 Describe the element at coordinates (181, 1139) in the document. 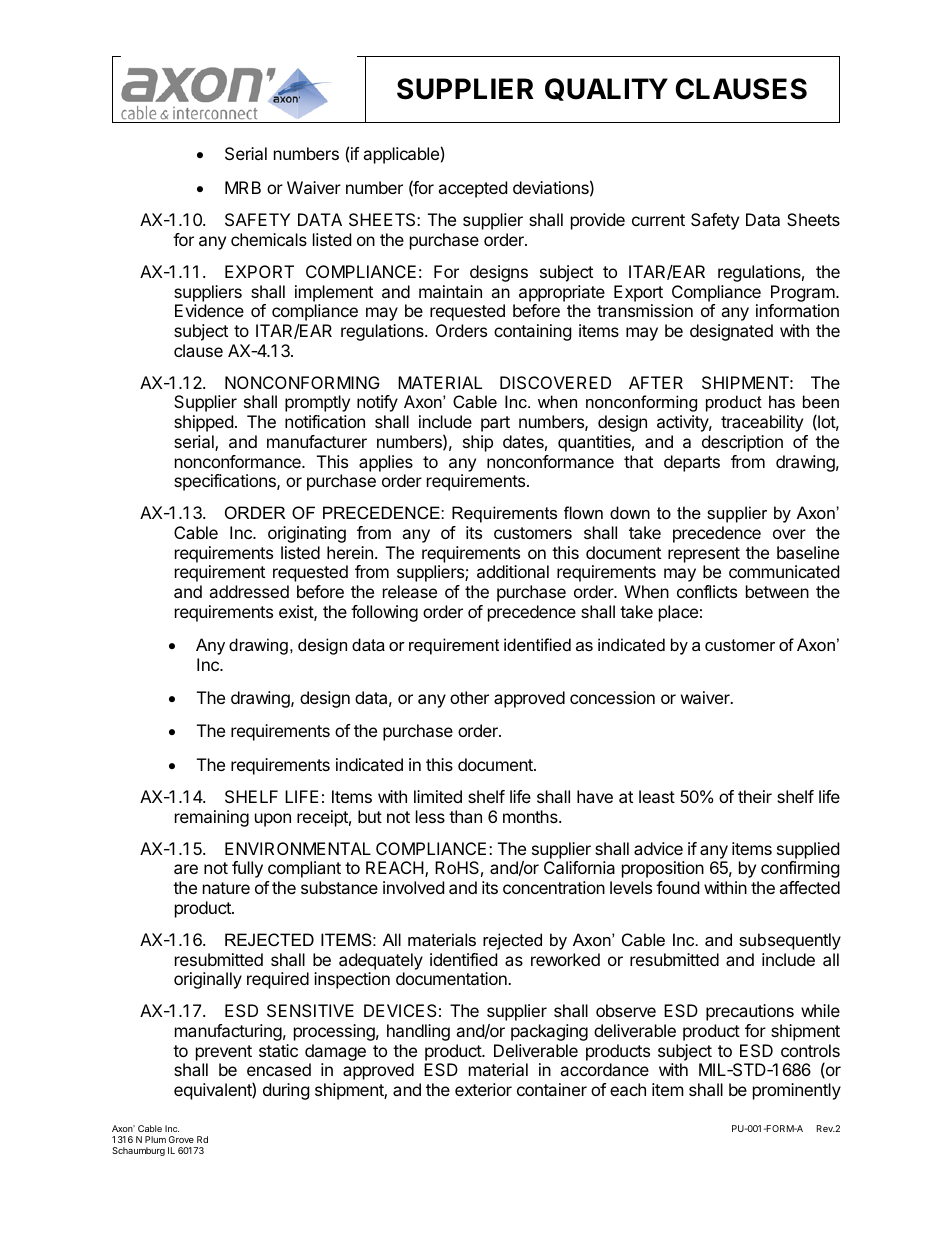

I see `Grove` at that location.
